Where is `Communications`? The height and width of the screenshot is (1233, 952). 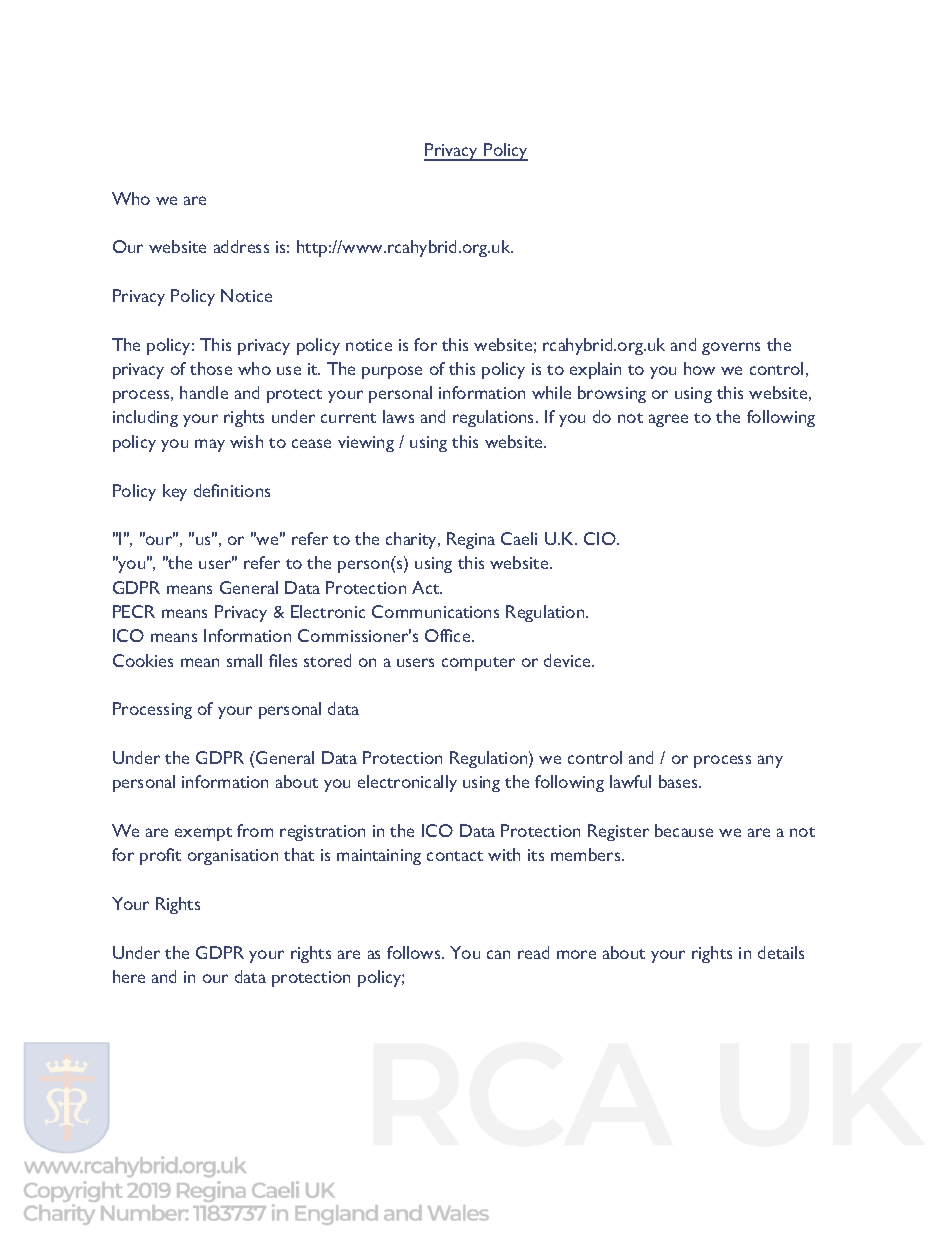
Communications is located at coordinates (435, 611).
